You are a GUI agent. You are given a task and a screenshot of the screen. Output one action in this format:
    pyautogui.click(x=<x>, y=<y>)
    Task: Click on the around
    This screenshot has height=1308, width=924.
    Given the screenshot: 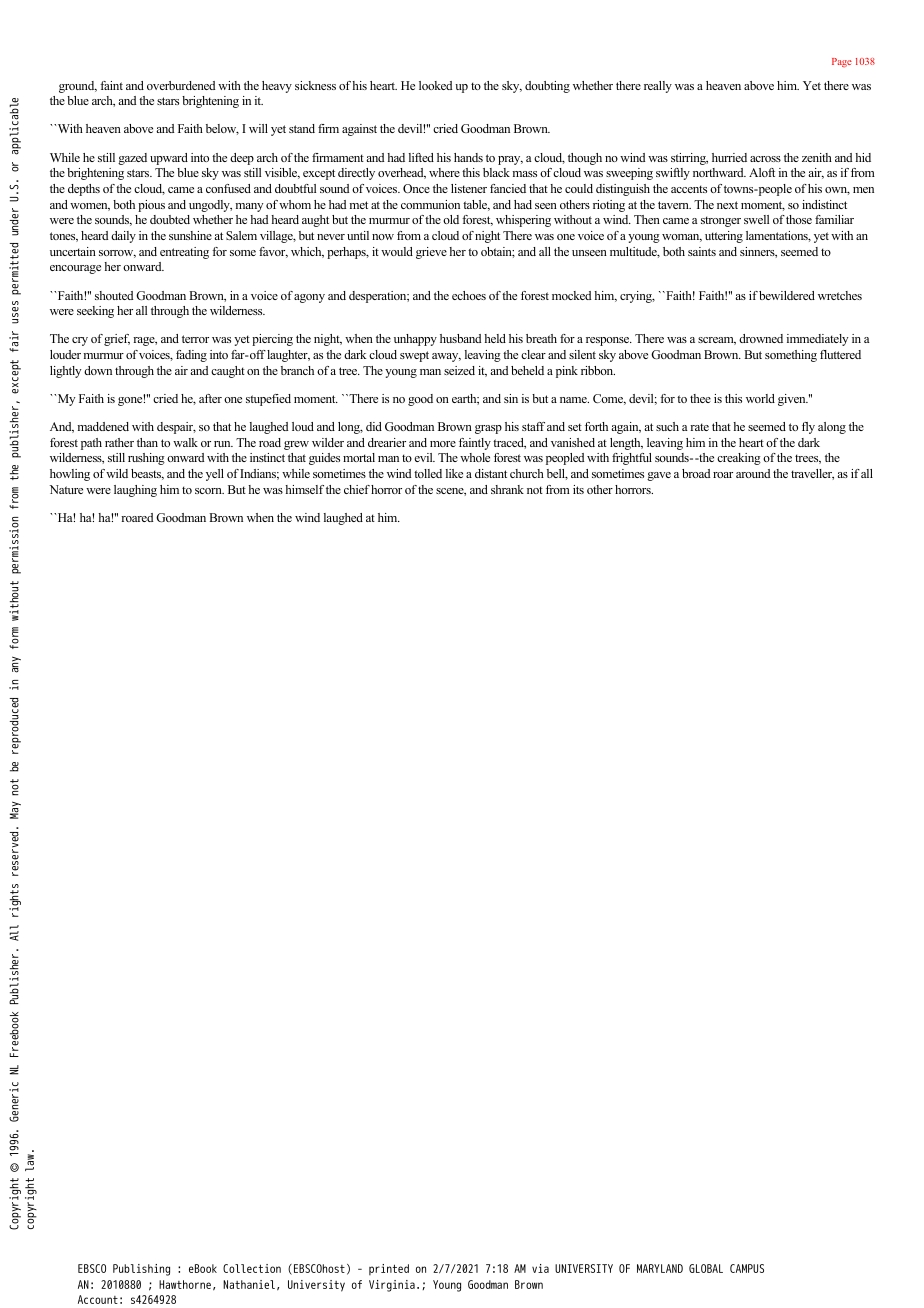 What is the action you would take?
    pyautogui.click(x=753, y=473)
